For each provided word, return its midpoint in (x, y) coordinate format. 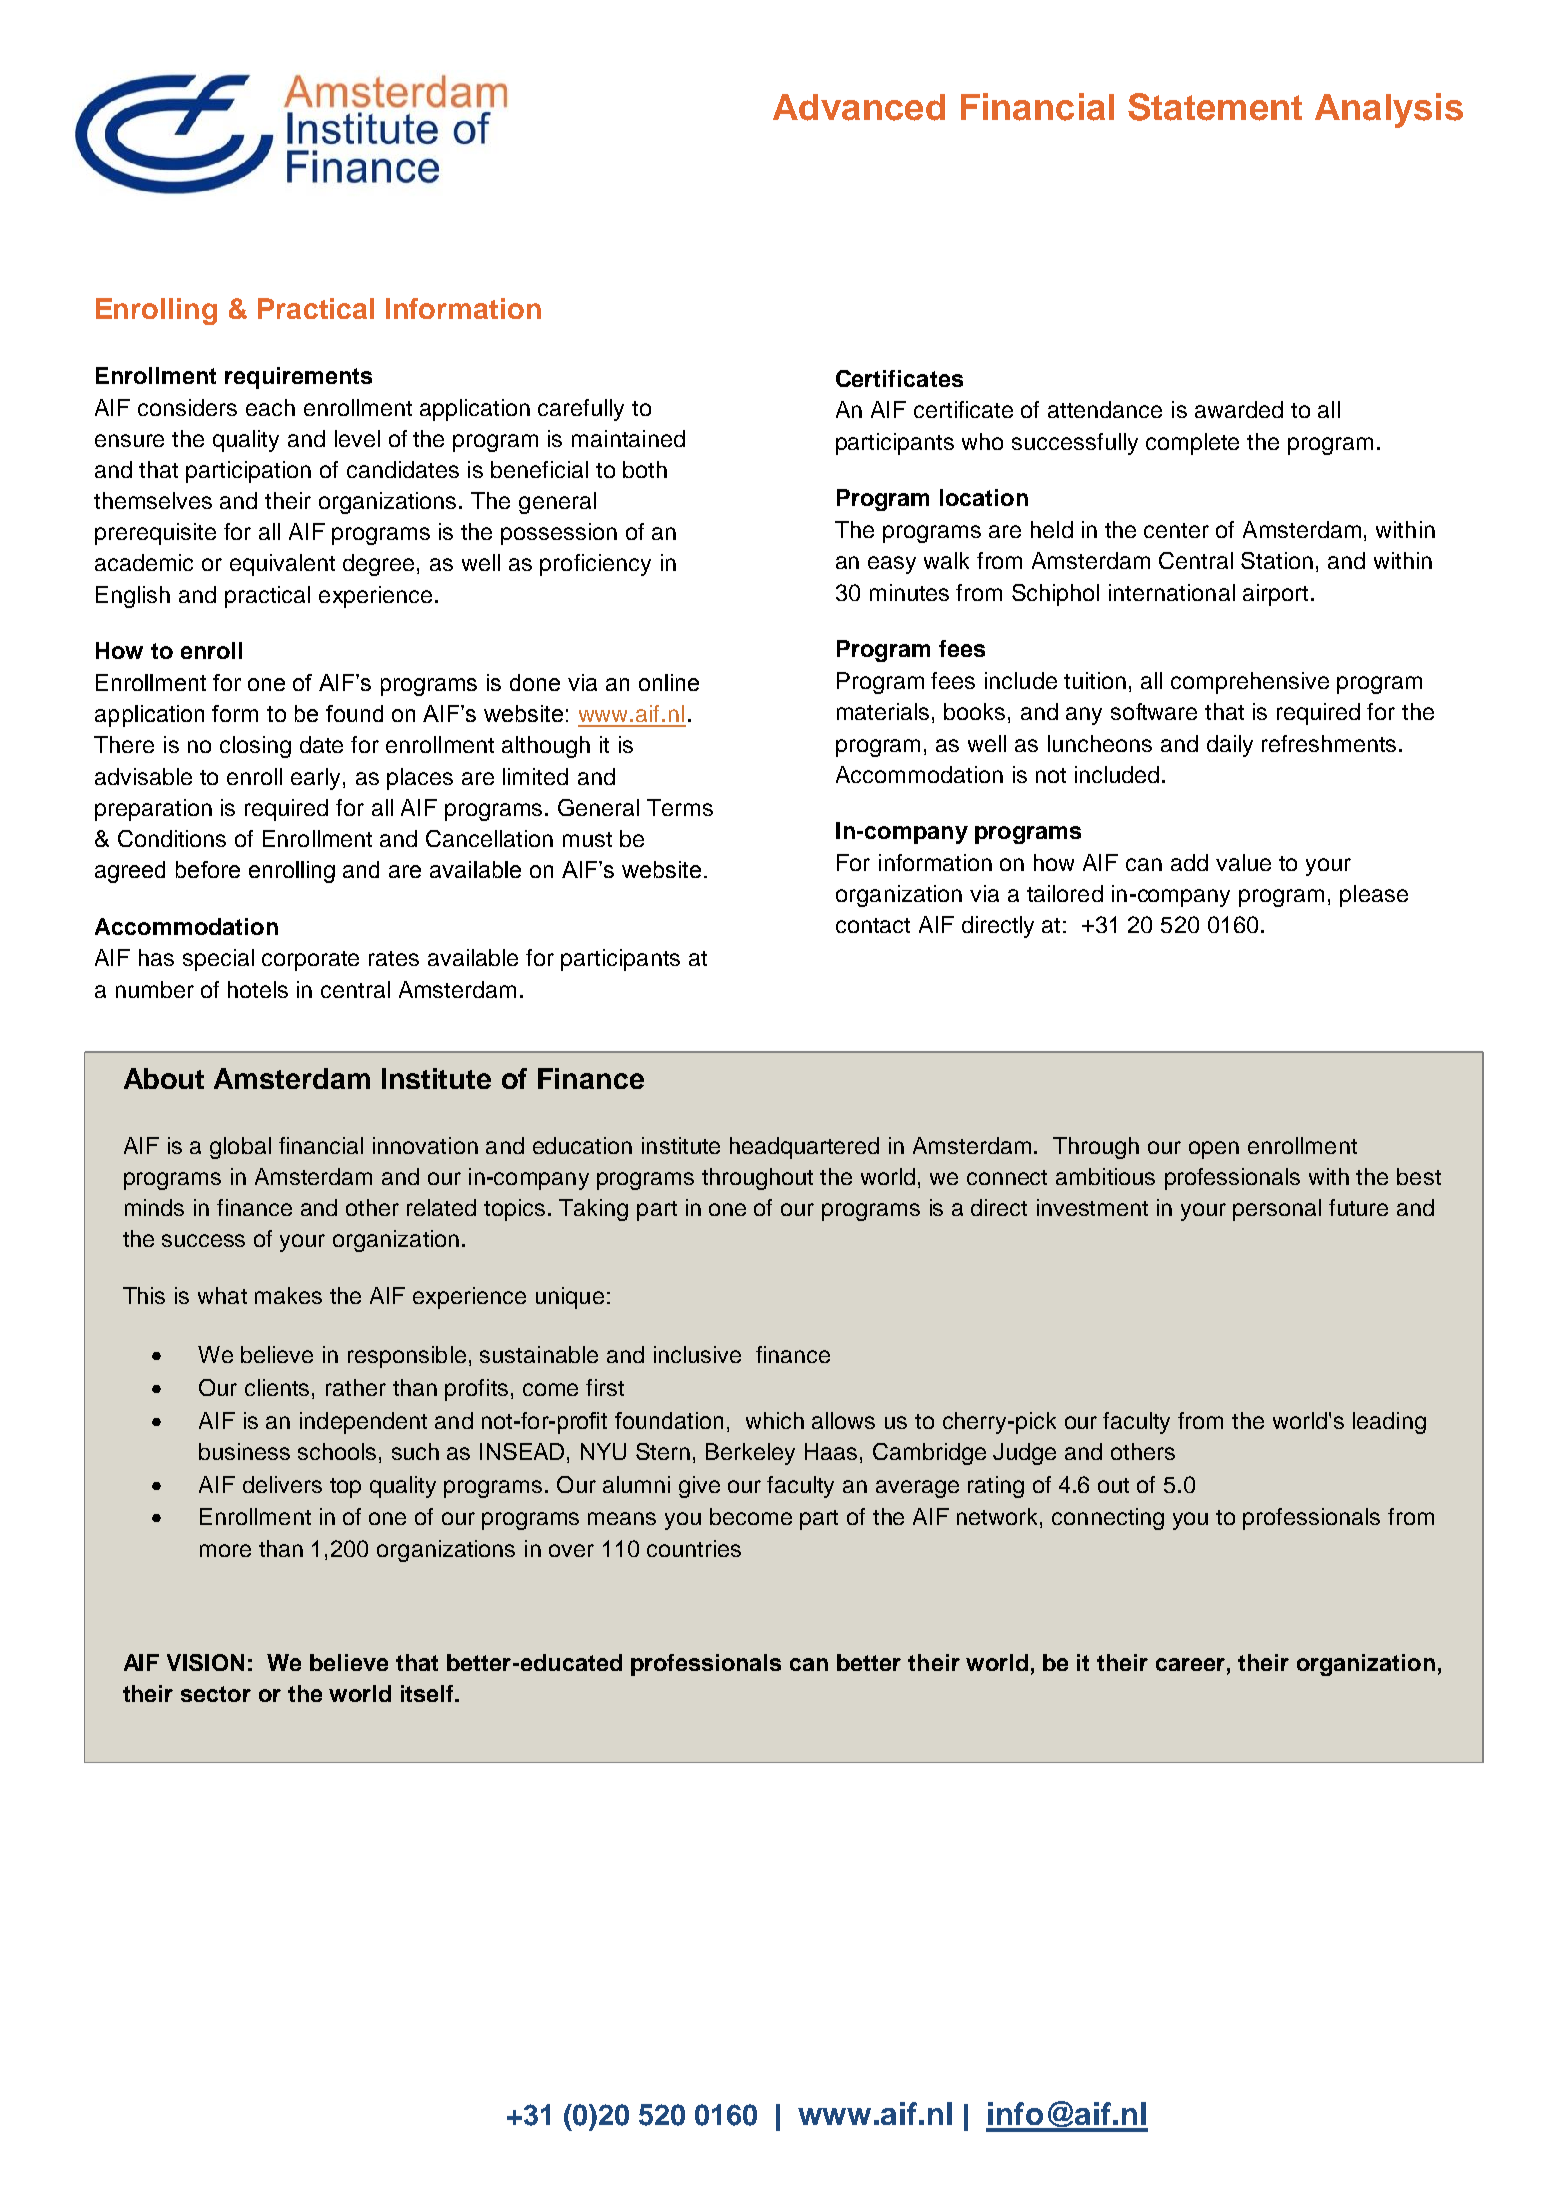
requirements (298, 378)
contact (873, 925)
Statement (1215, 107)
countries (694, 1548)
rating (996, 1487)
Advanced (859, 107)
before (208, 869)
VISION (205, 1662)
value (1243, 862)
